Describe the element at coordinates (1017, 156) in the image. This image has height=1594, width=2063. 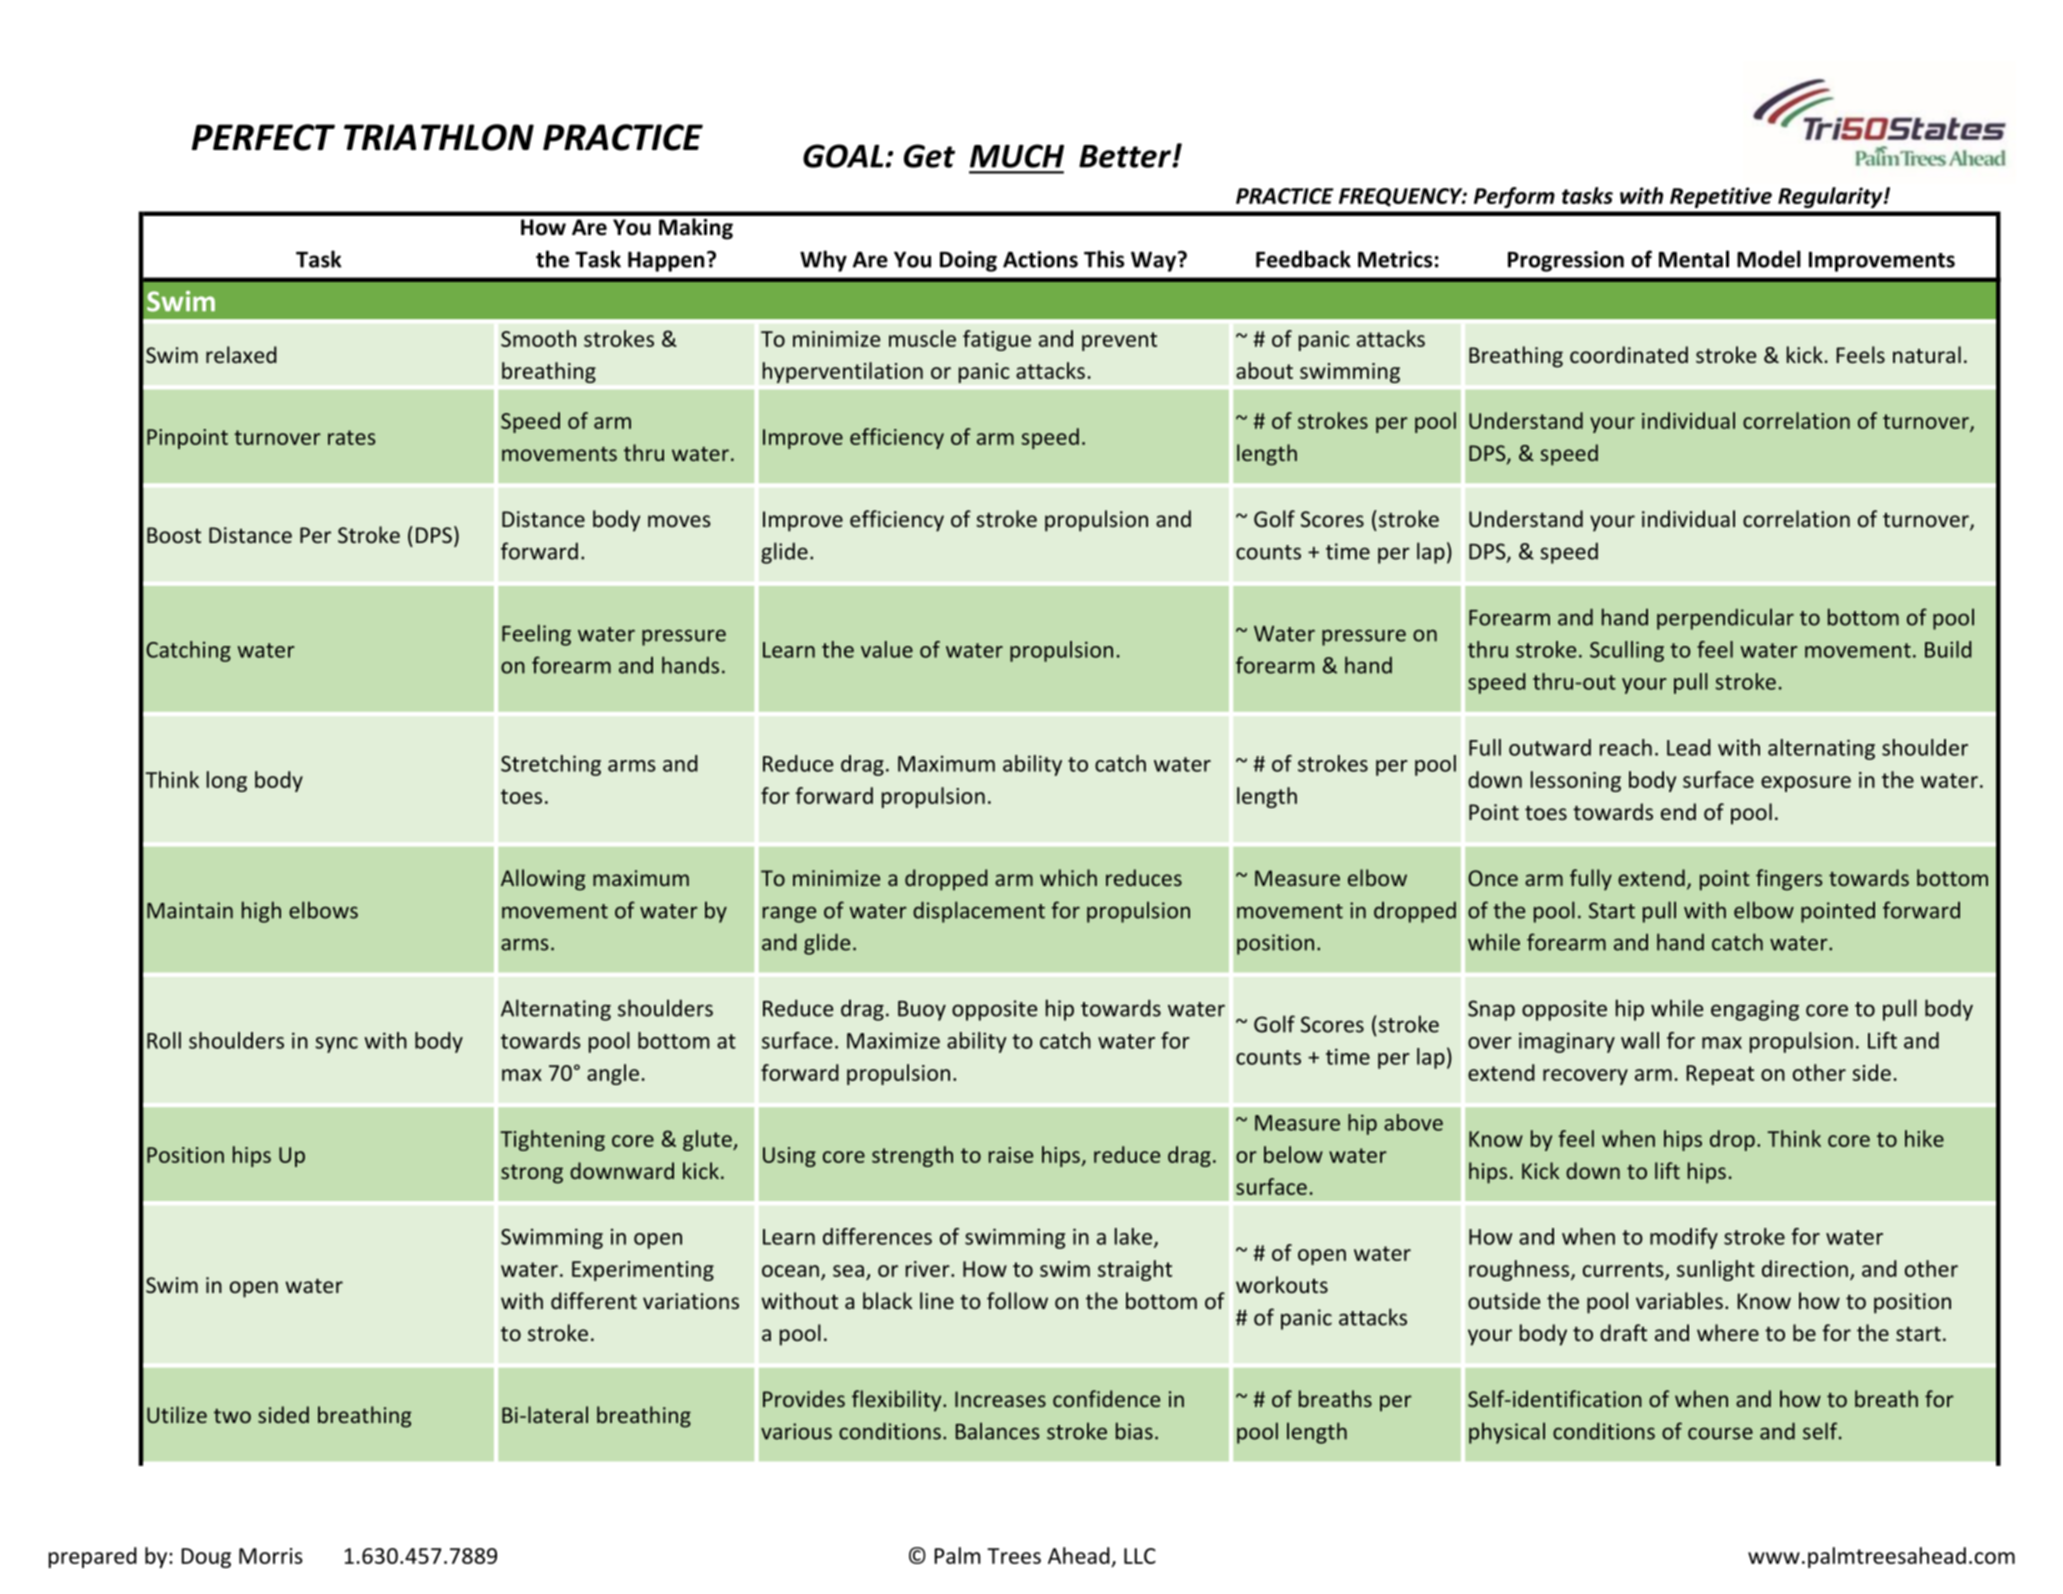
I see `MUCH` at that location.
